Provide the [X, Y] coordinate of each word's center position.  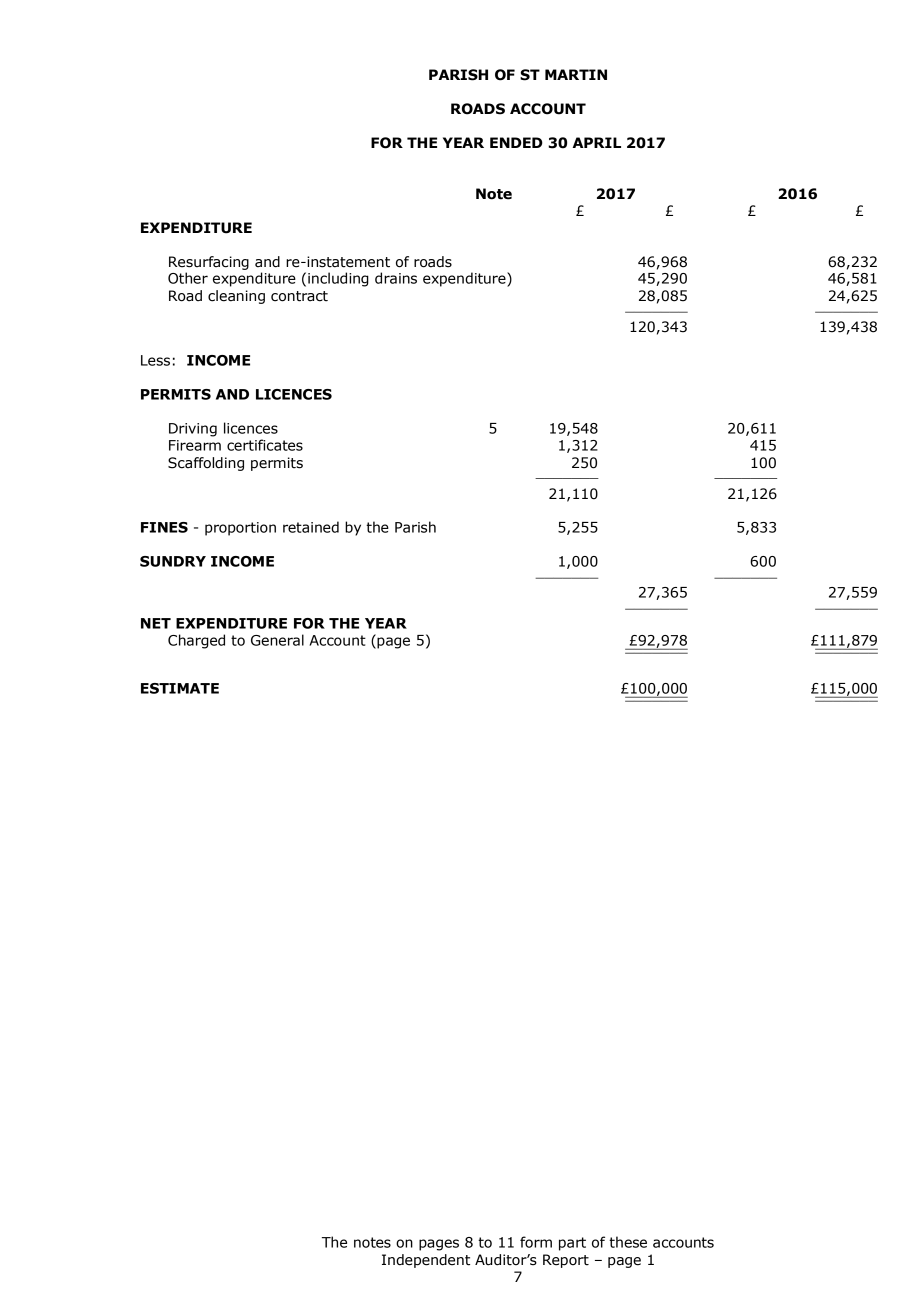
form [536, 1242]
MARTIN [576, 74]
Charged [196, 641]
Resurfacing [209, 263]
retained [311, 527]
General [277, 640]
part [572, 1244]
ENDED [516, 142]
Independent [426, 1261]
